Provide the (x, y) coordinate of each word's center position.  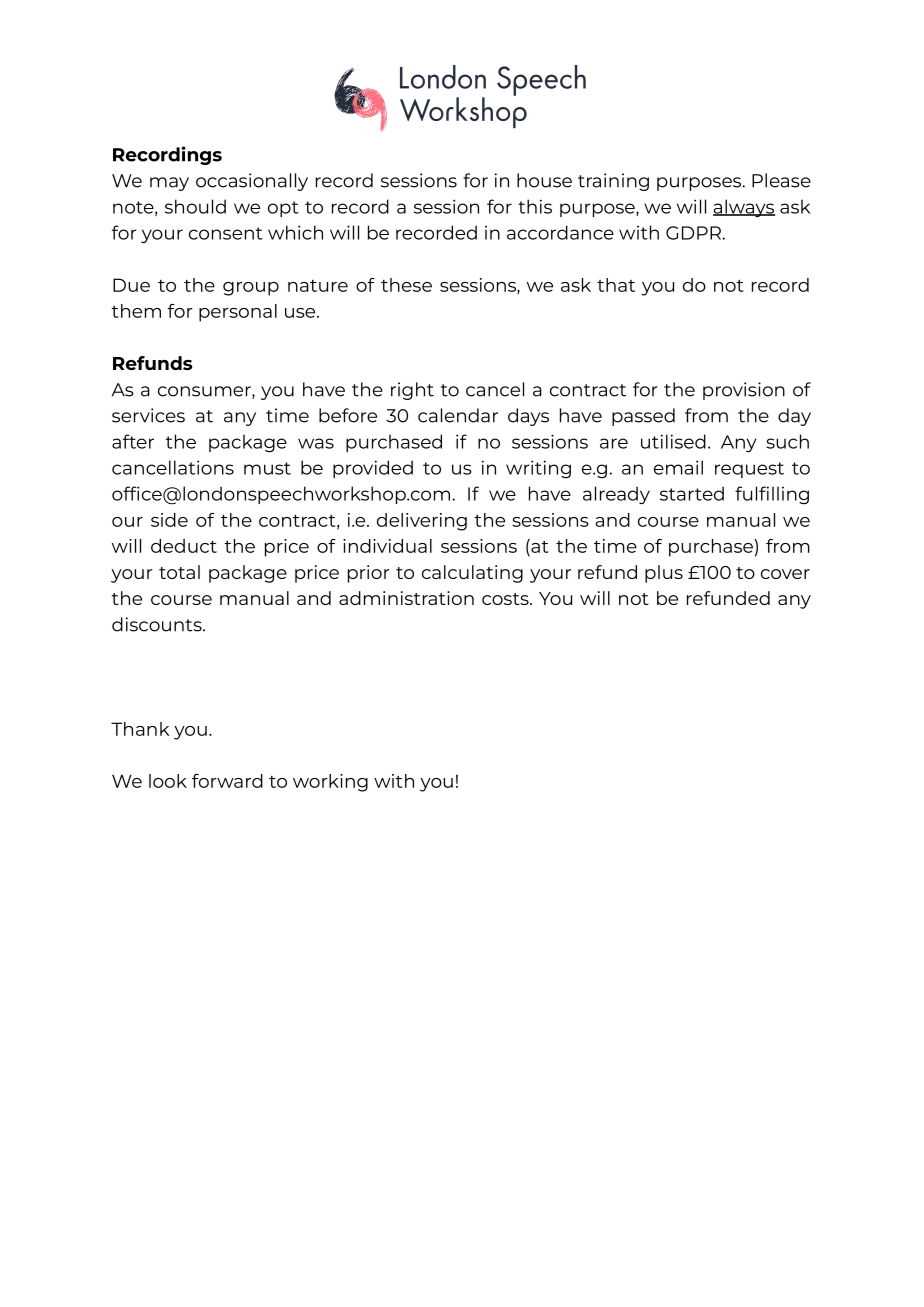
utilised (673, 441)
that (616, 285)
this (535, 206)
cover (785, 574)
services (148, 415)
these (406, 285)
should (195, 206)
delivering (422, 522)
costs (506, 599)
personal (238, 313)
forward (227, 781)
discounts (158, 624)
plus (664, 574)
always (744, 208)
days (528, 417)
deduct (184, 546)
